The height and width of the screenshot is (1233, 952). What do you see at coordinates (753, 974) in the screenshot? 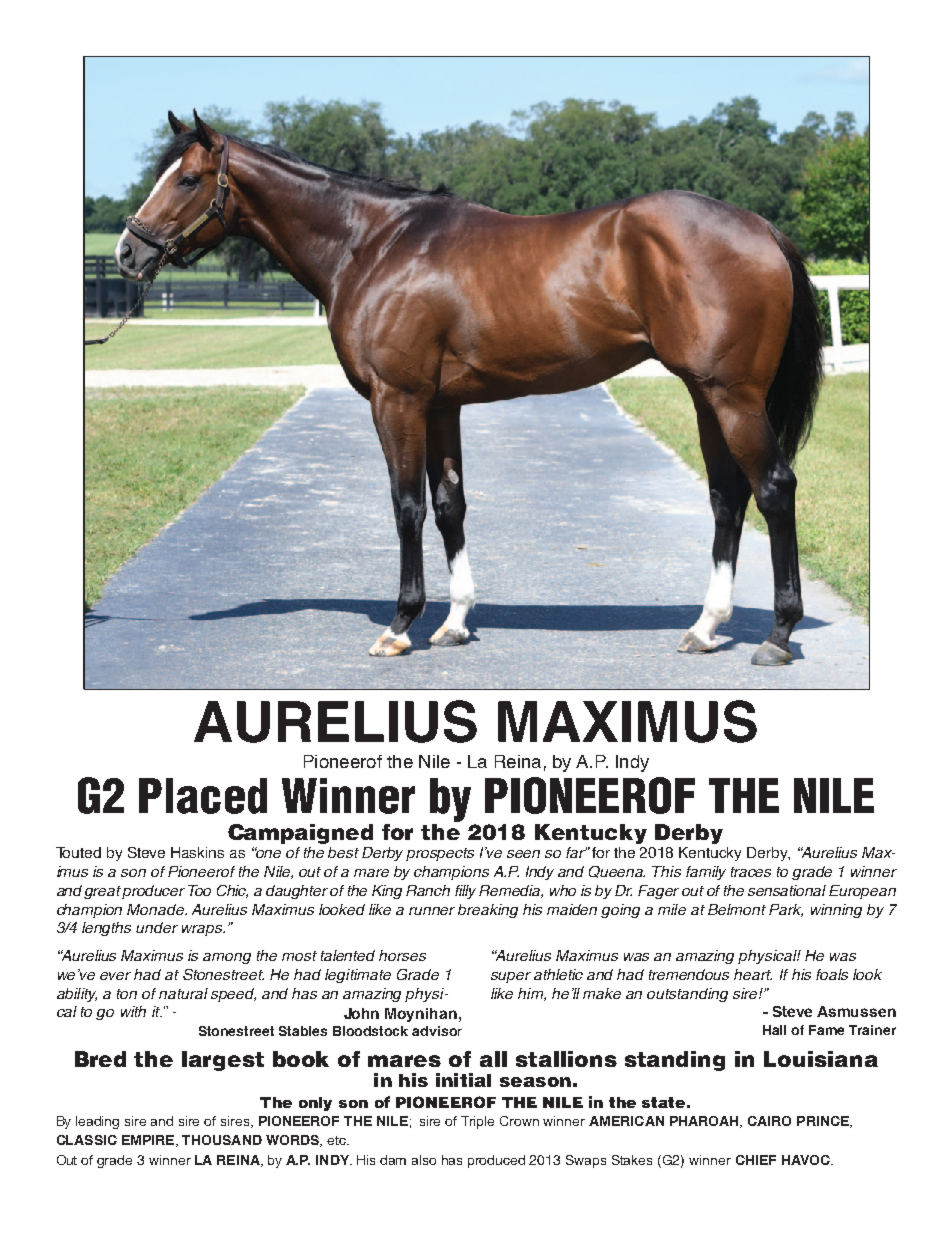
I see `heart` at bounding box center [753, 974].
